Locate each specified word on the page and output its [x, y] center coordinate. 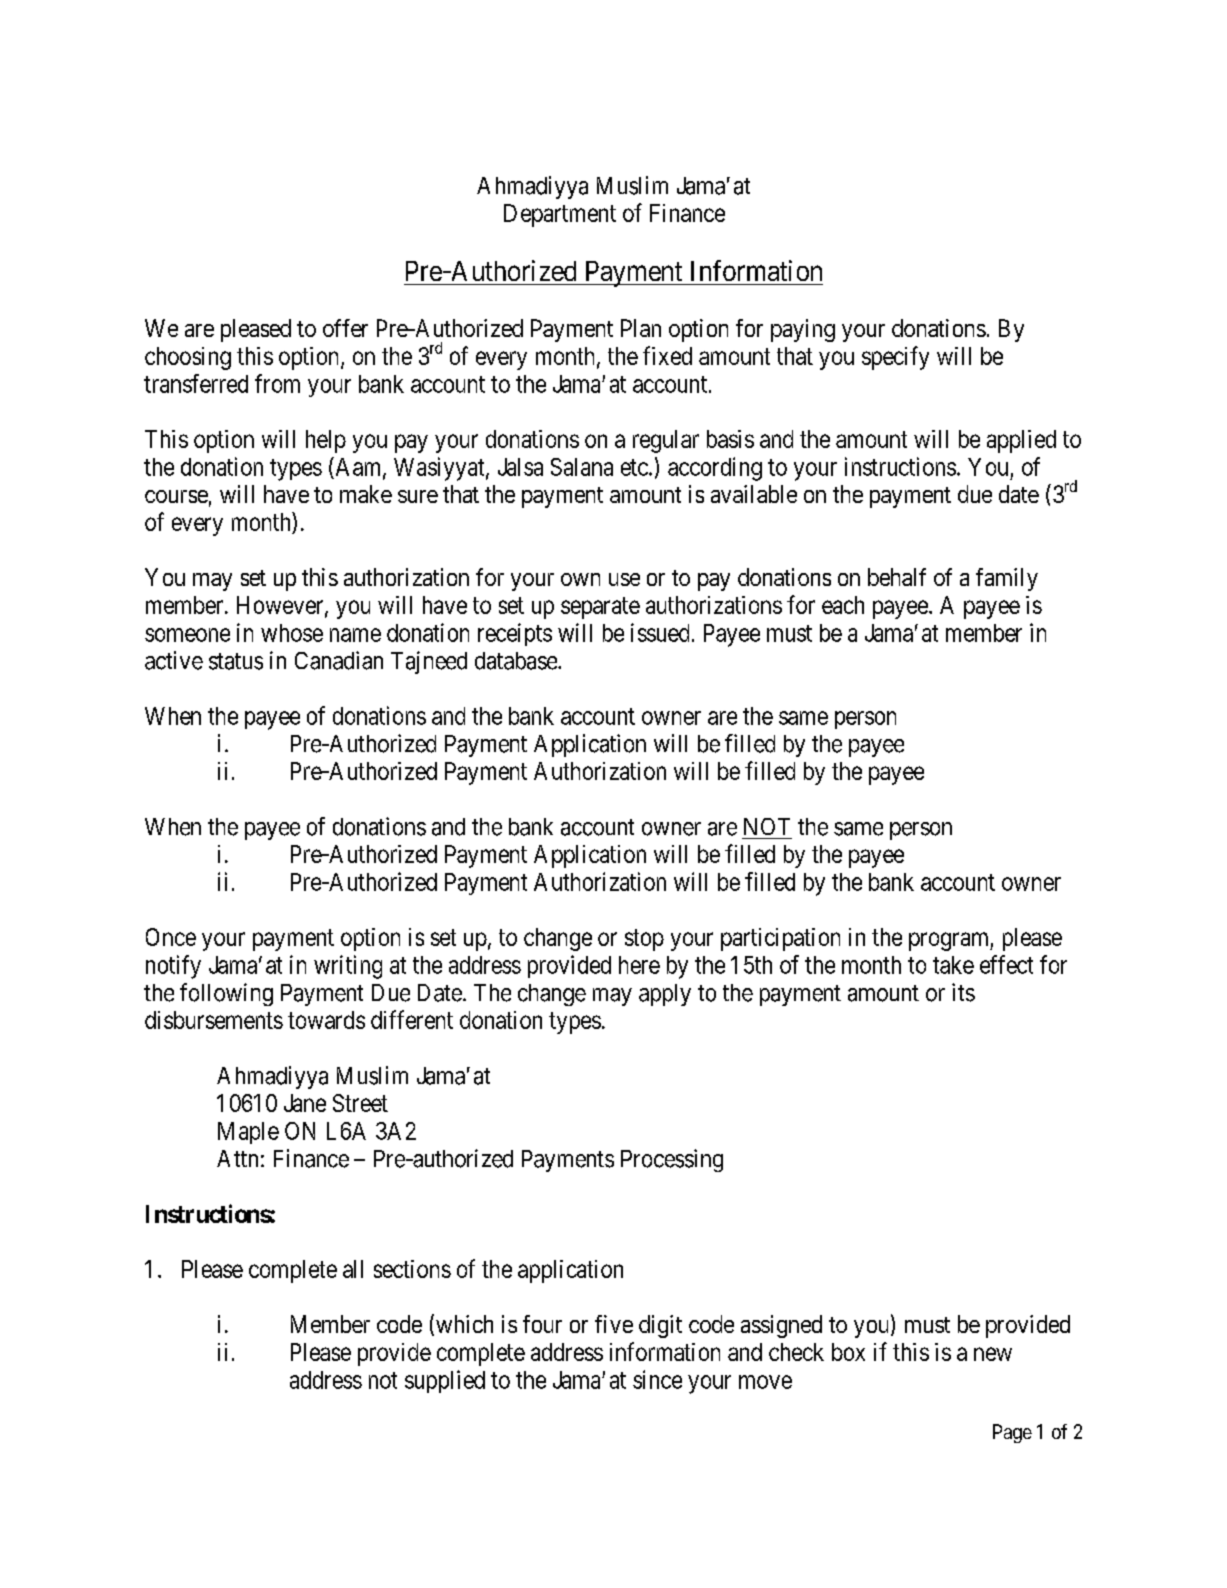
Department [560, 215]
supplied [445, 1381]
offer [345, 328]
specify [895, 358]
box [848, 1352]
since [657, 1379]
